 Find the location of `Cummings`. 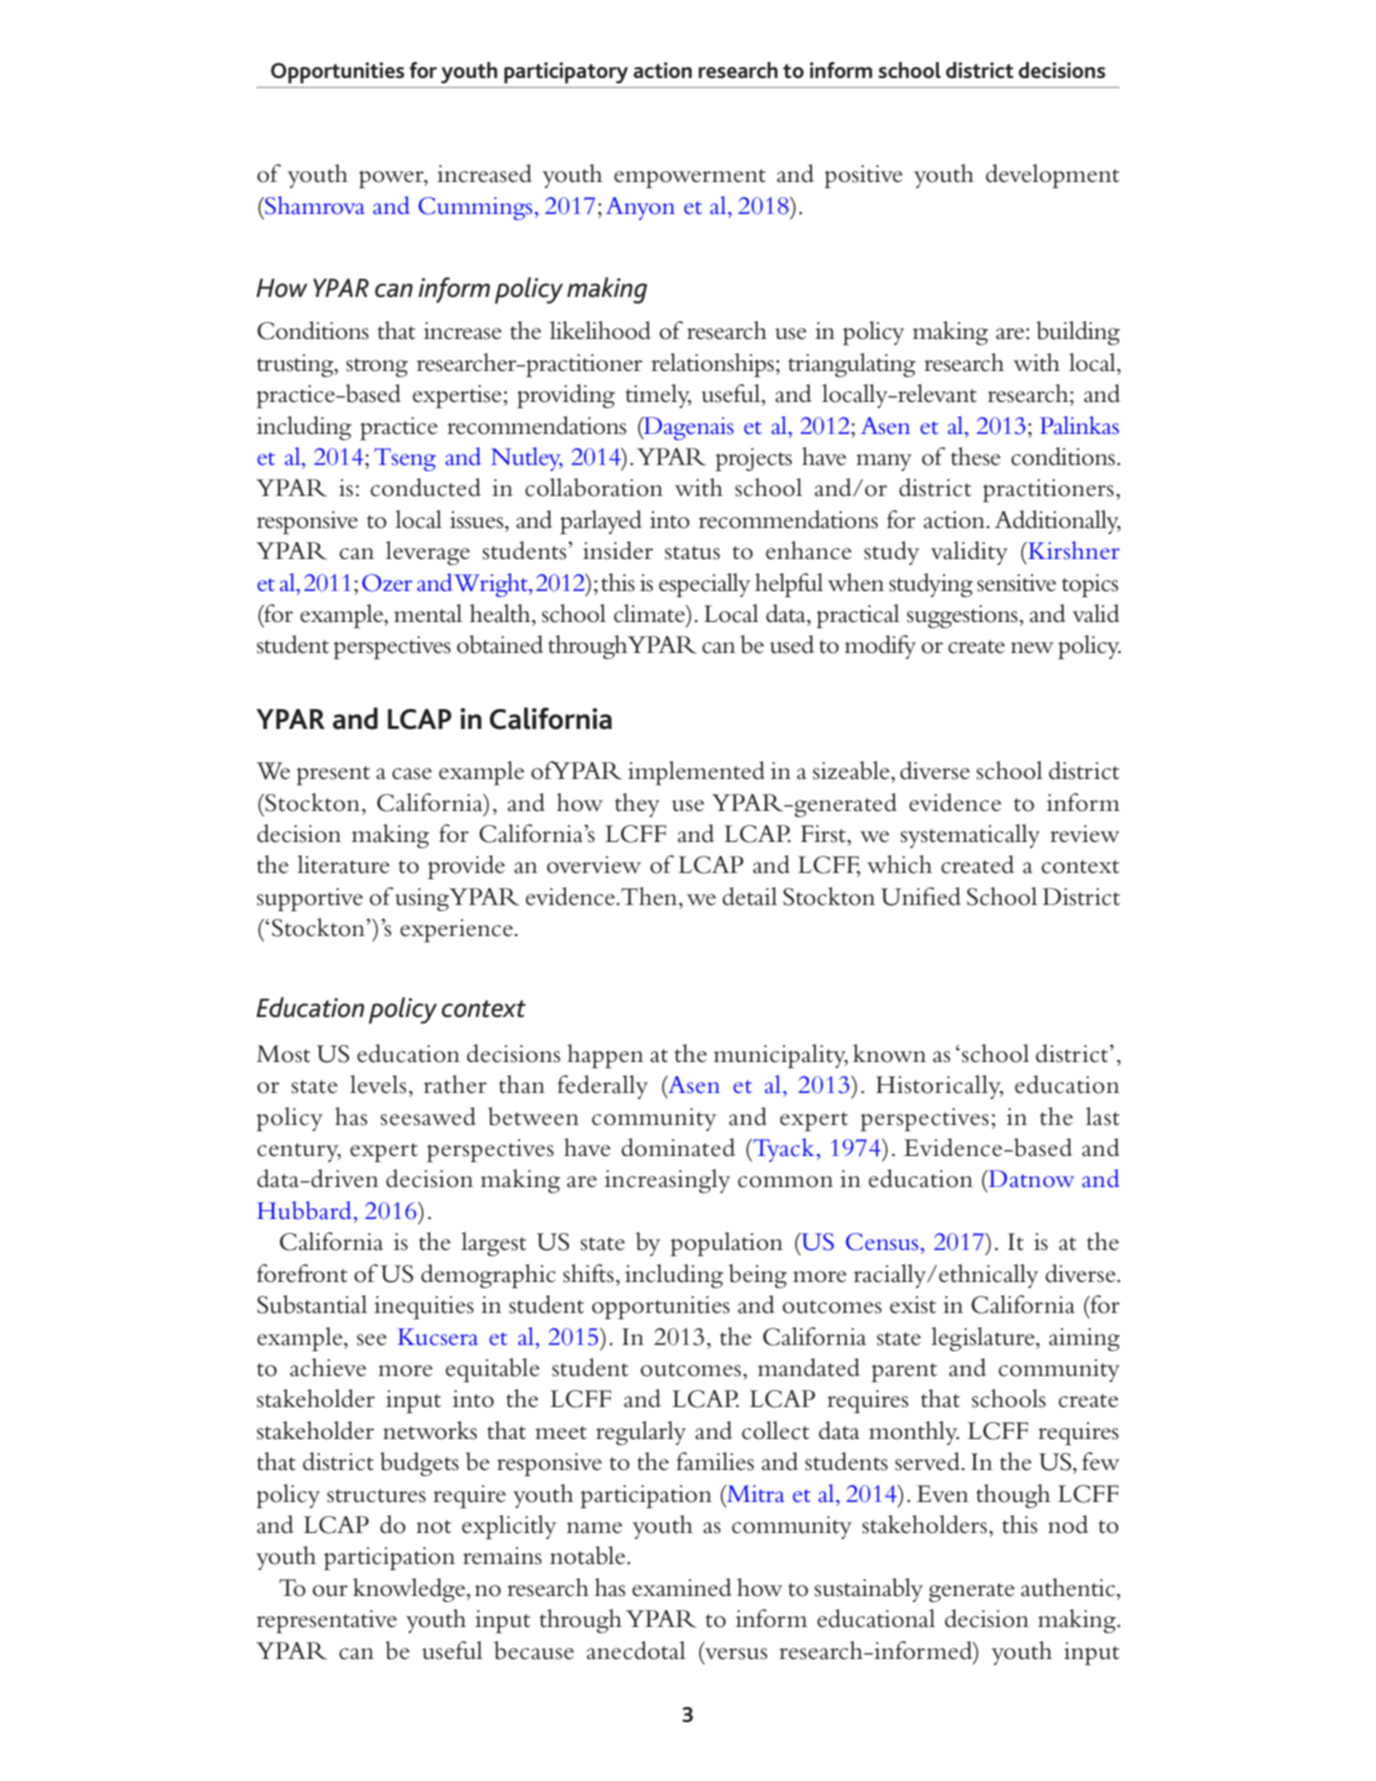

Cummings is located at coordinates (475, 208).
